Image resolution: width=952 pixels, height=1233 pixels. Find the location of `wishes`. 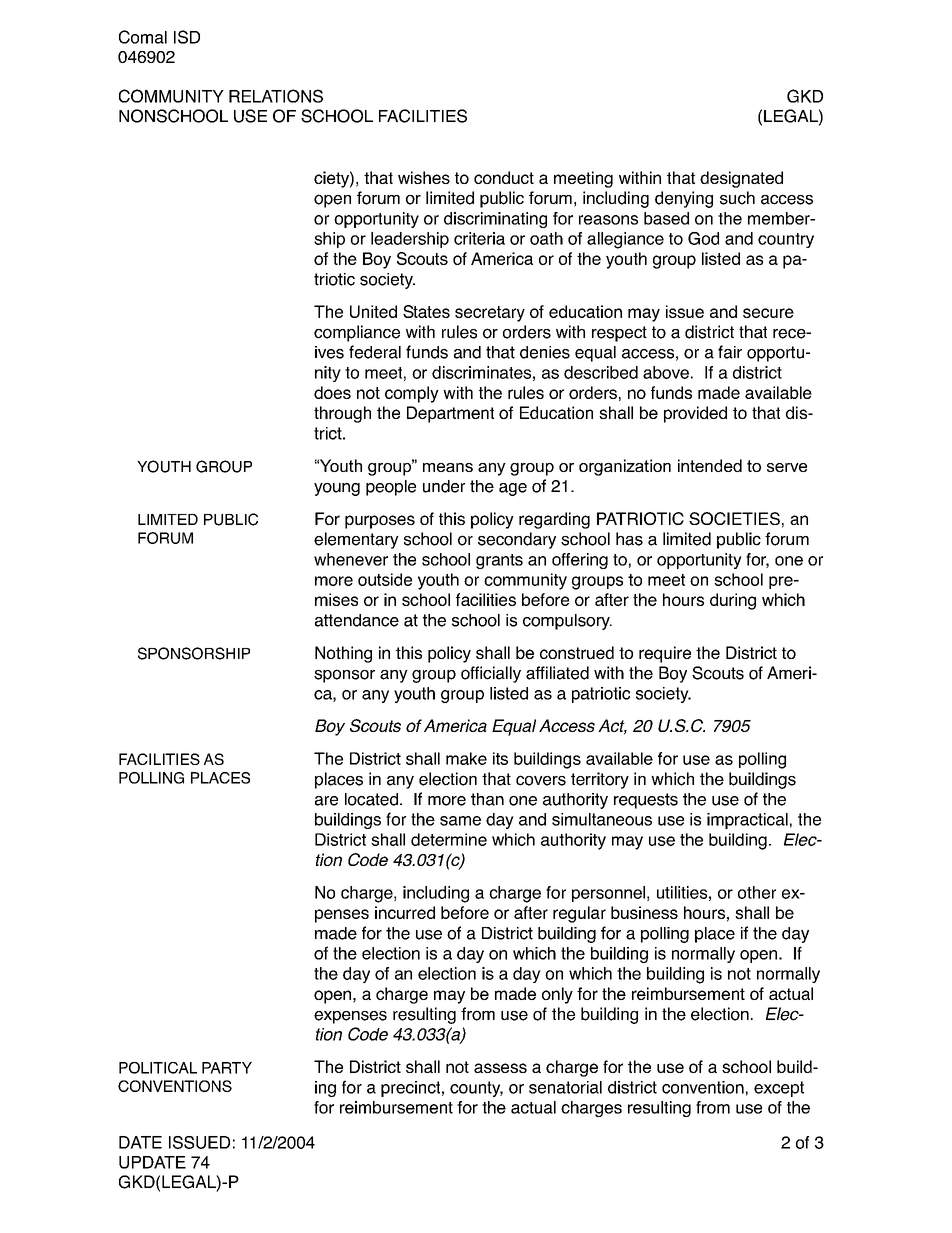

wishes is located at coordinates (424, 177).
